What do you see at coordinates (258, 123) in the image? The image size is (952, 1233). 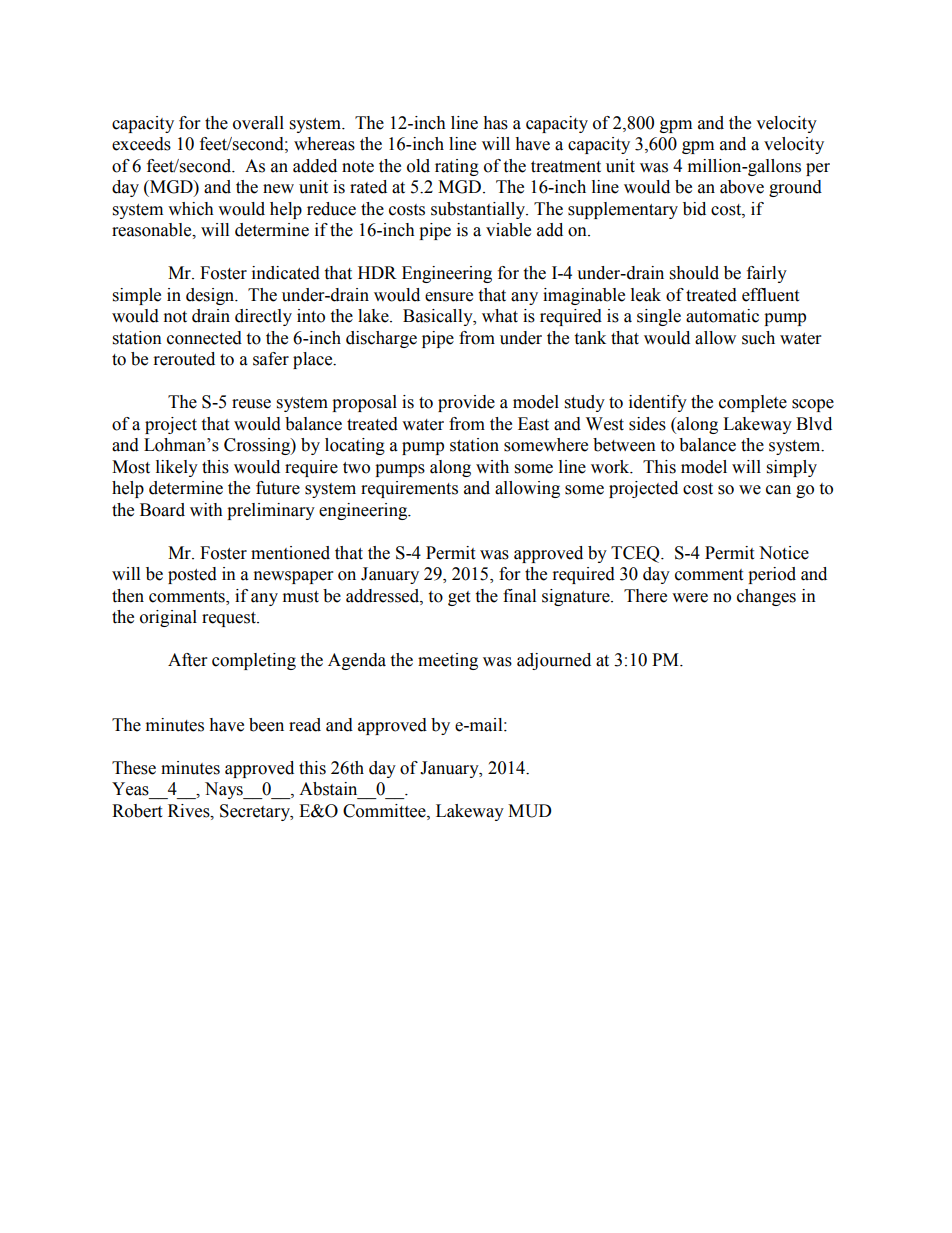 I see `overall` at bounding box center [258, 123].
